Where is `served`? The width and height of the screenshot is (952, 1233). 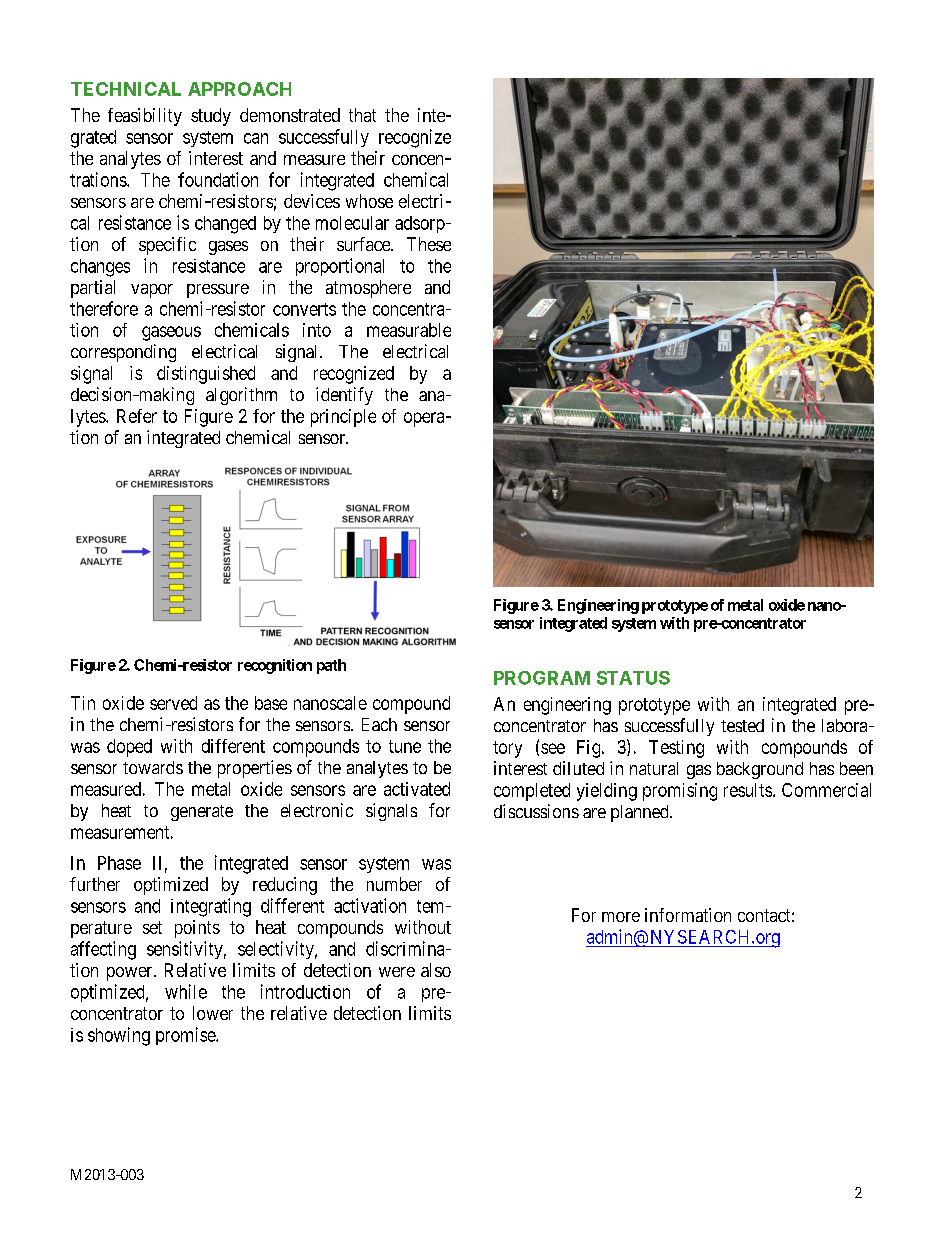
served is located at coordinates (173, 703).
